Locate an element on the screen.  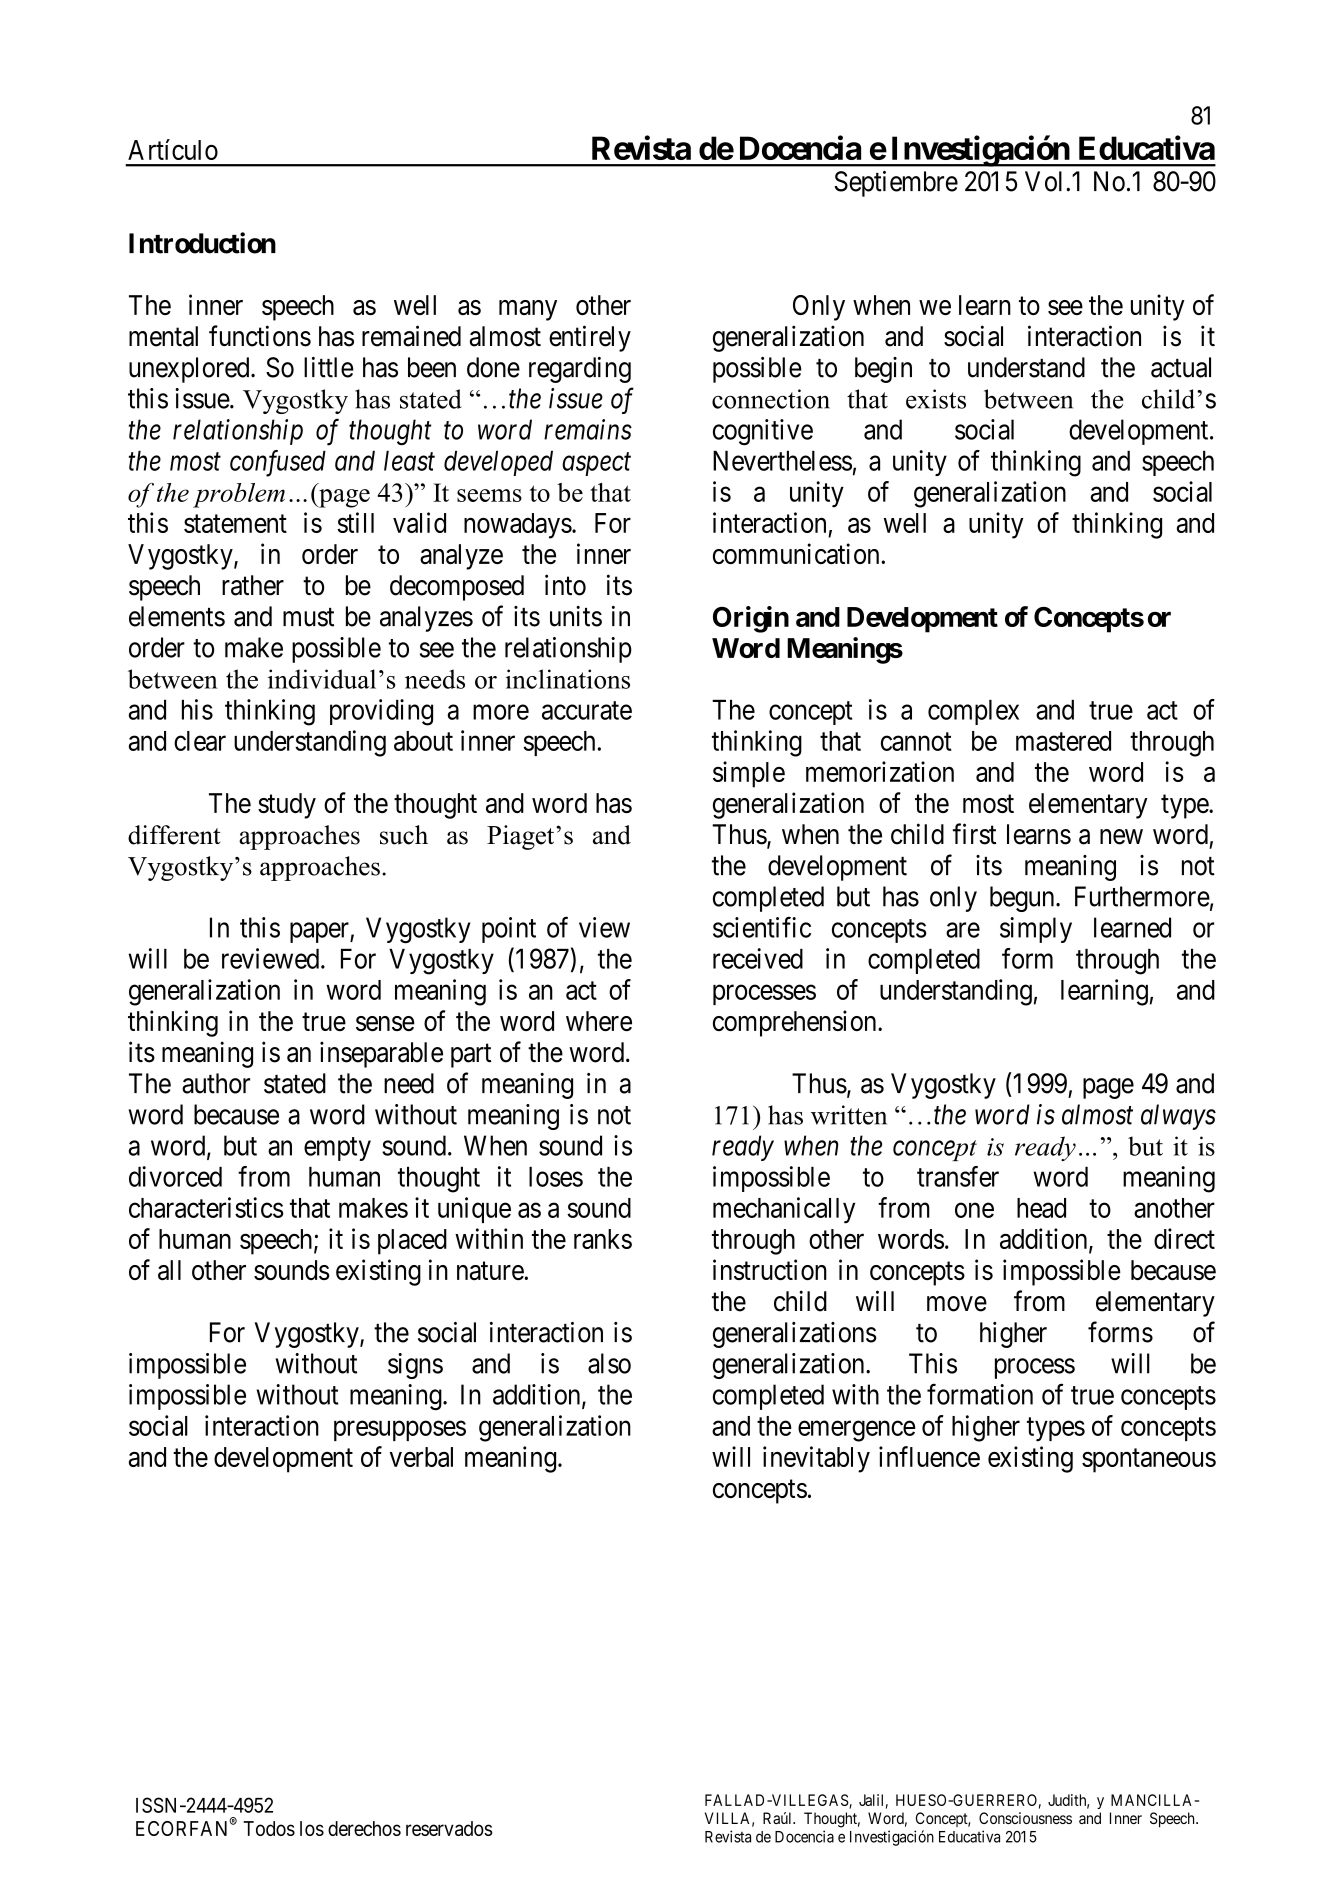
mechanically is located at coordinates (784, 1210).
